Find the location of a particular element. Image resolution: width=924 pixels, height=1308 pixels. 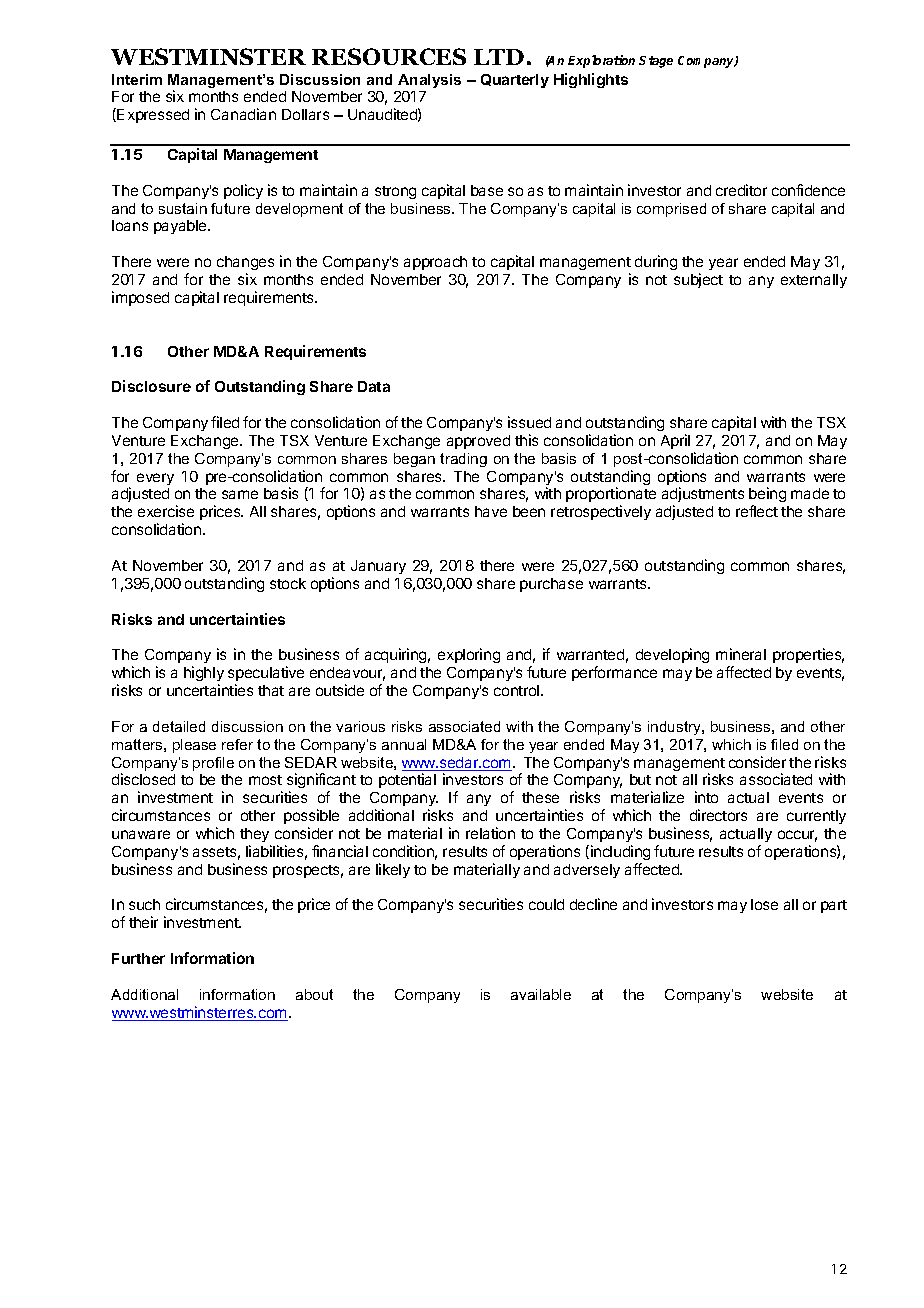

Stage is located at coordinates (656, 62).
